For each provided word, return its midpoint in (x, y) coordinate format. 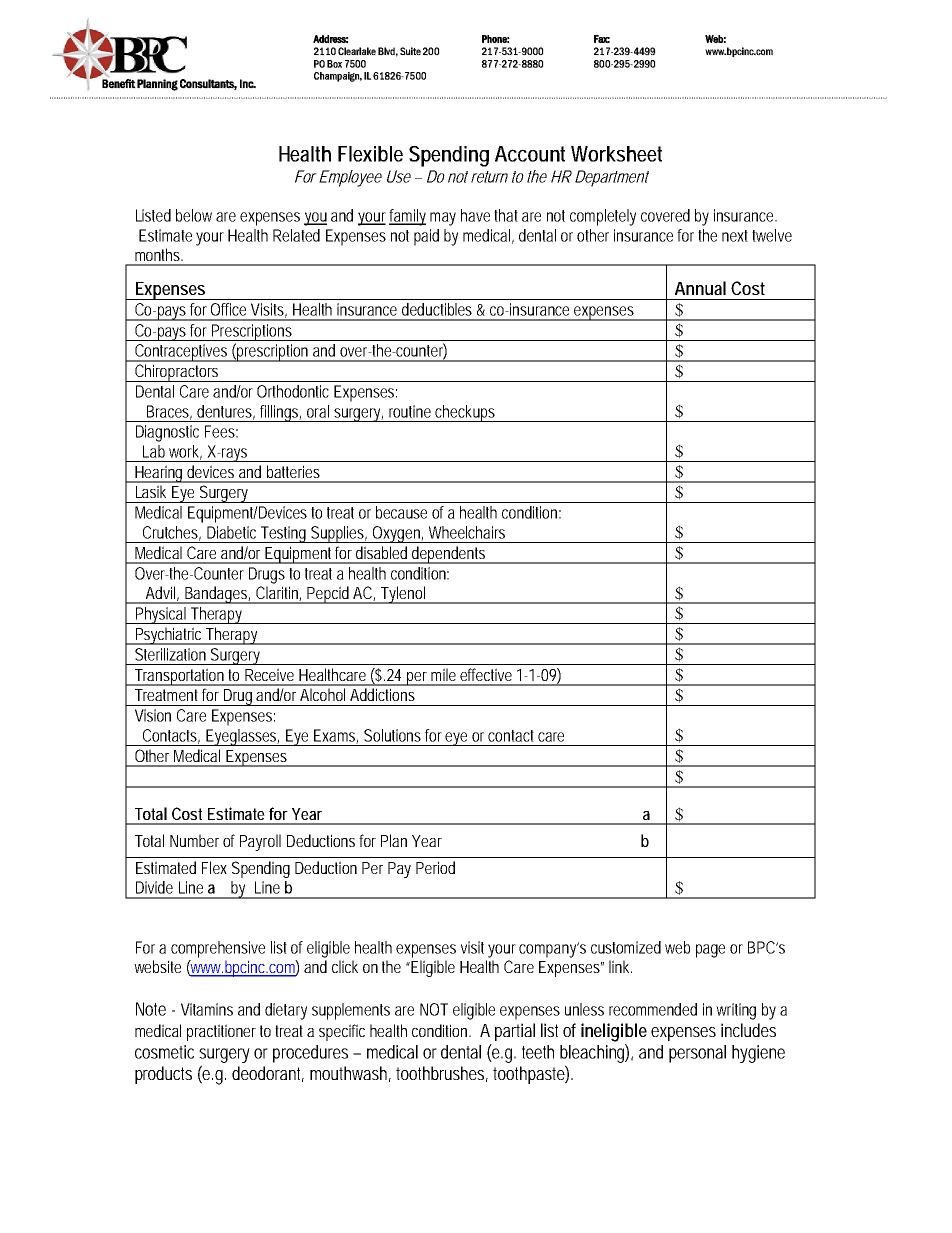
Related (296, 235)
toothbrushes (442, 1074)
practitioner (221, 1032)
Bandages (217, 595)
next (737, 236)
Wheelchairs (467, 532)
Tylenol (403, 595)
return (489, 177)
